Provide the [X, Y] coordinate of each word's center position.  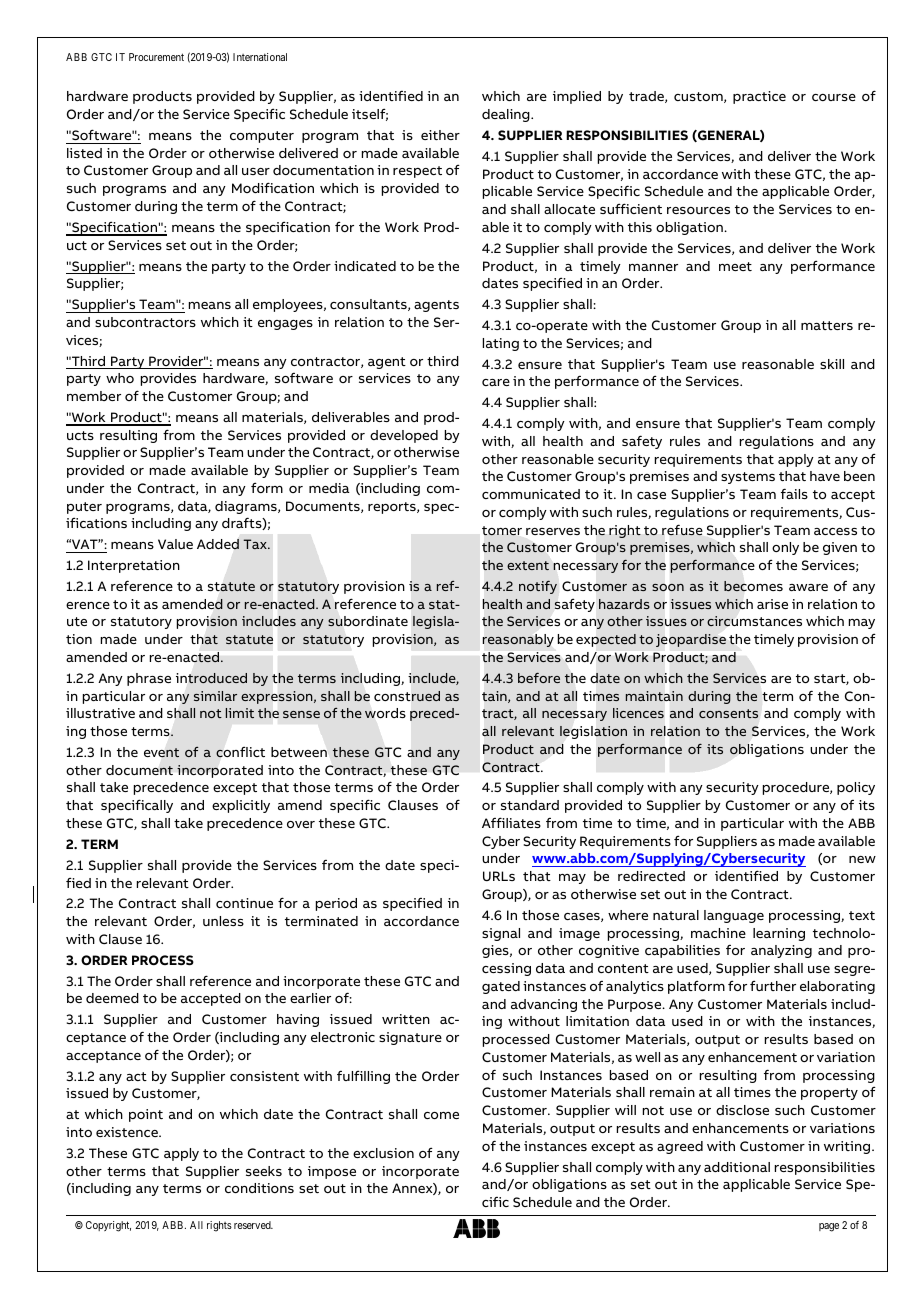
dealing [507, 115]
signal [501, 934]
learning [779, 934]
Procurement [156, 57]
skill [832, 364]
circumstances [754, 621]
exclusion [383, 1153]
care [496, 382]
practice [759, 97]
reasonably [518, 640]
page [829, 1227]
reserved [253, 1225]
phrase [149, 679]
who [120, 378]
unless [223, 921]
